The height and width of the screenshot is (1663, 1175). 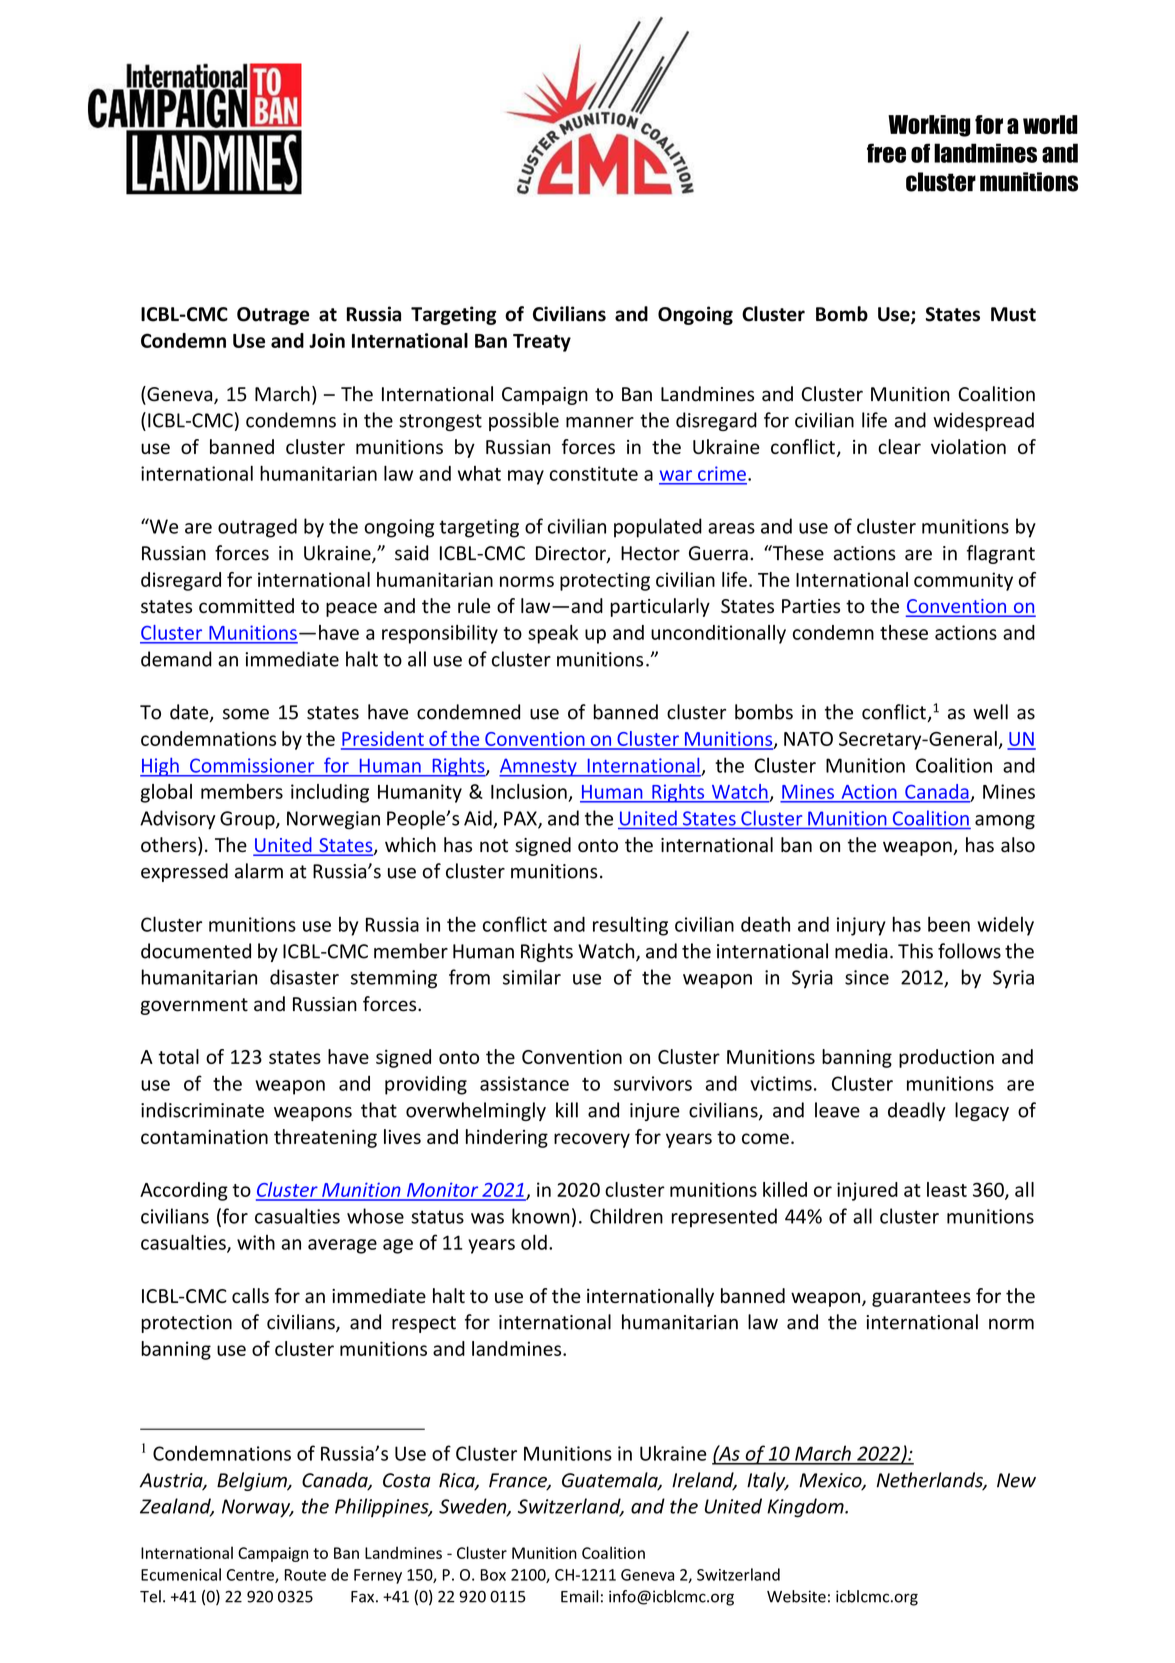 What do you see at coordinates (929, 126) in the screenshot?
I see `Working` at bounding box center [929, 126].
